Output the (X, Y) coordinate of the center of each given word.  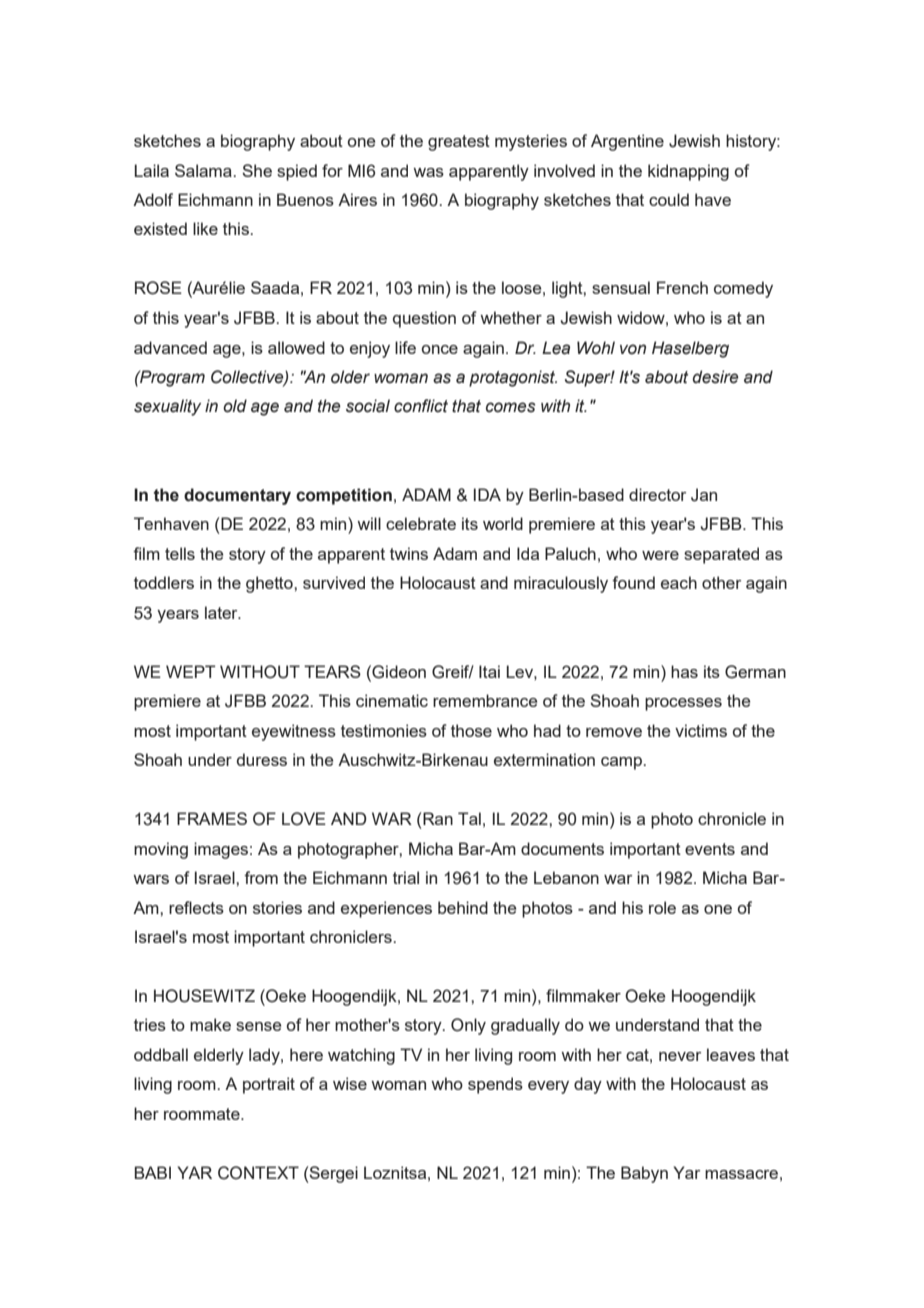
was (428, 172)
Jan (704, 495)
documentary (237, 496)
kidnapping (688, 172)
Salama (204, 170)
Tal (469, 818)
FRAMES (212, 818)
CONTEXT (258, 1173)
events (710, 849)
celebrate (421, 523)
